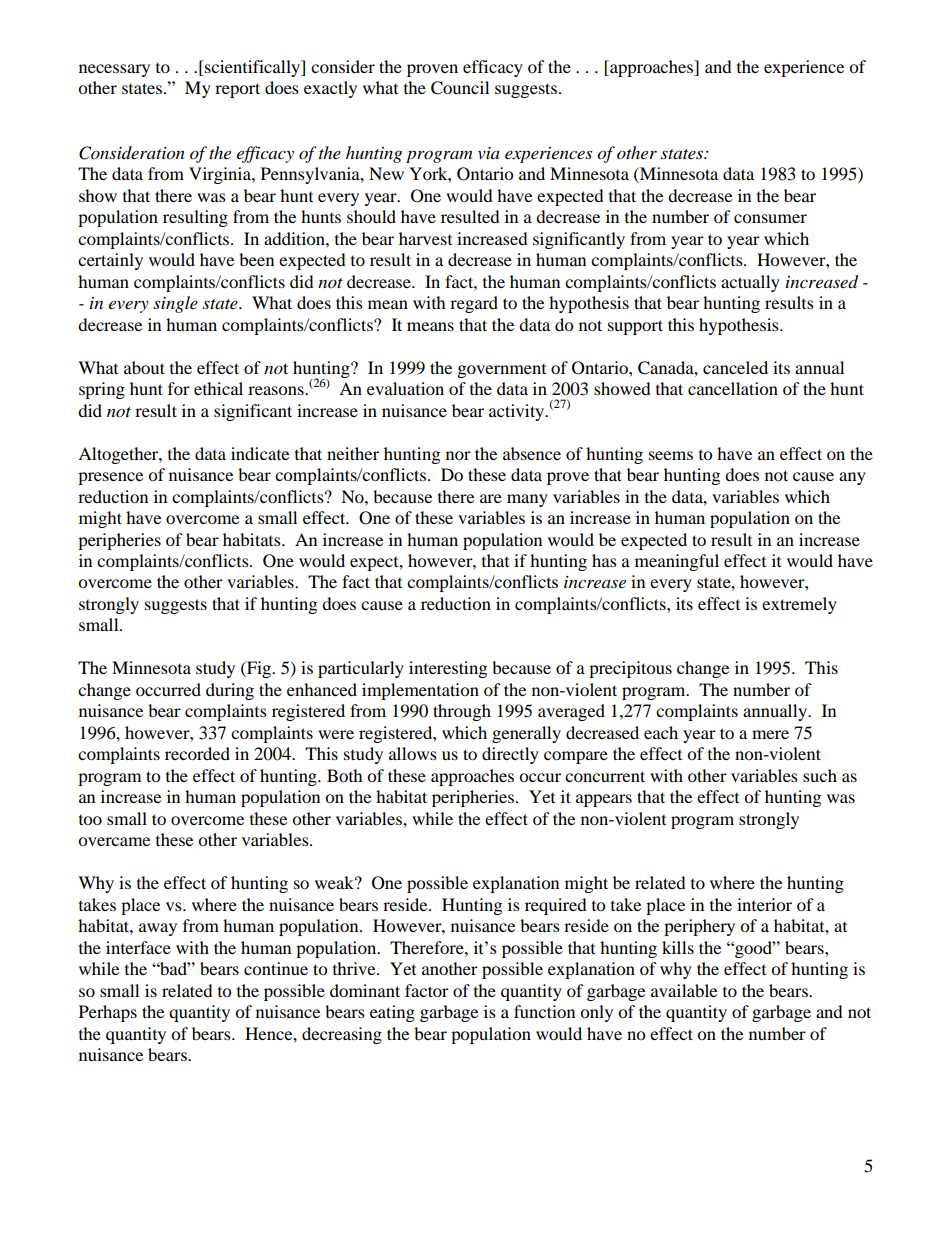  What do you see at coordinates (799, 605) in the screenshot?
I see `extremely` at bounding box center [799, 605].
